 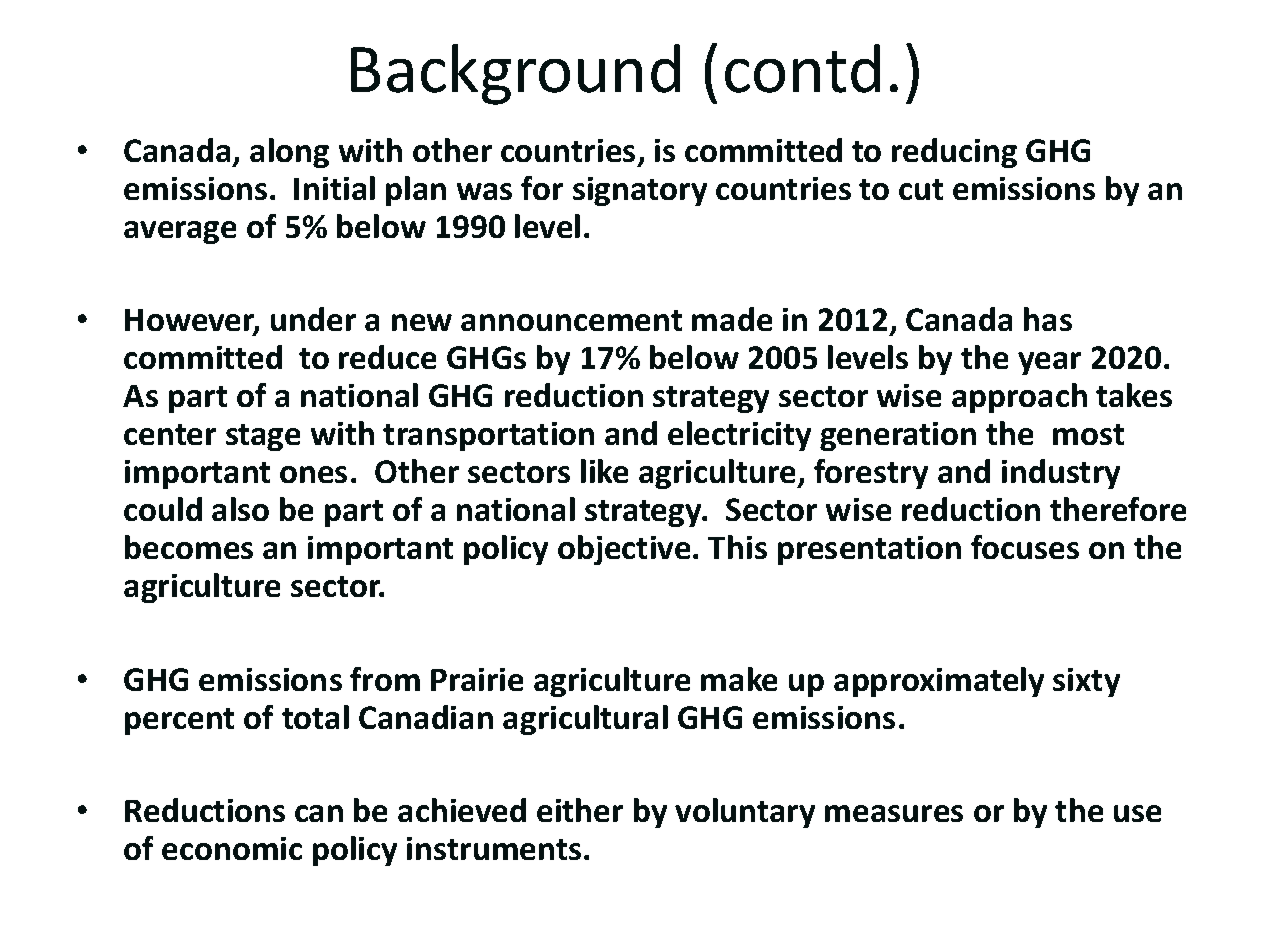 I want to click on like, so click(x=604, y=471).
